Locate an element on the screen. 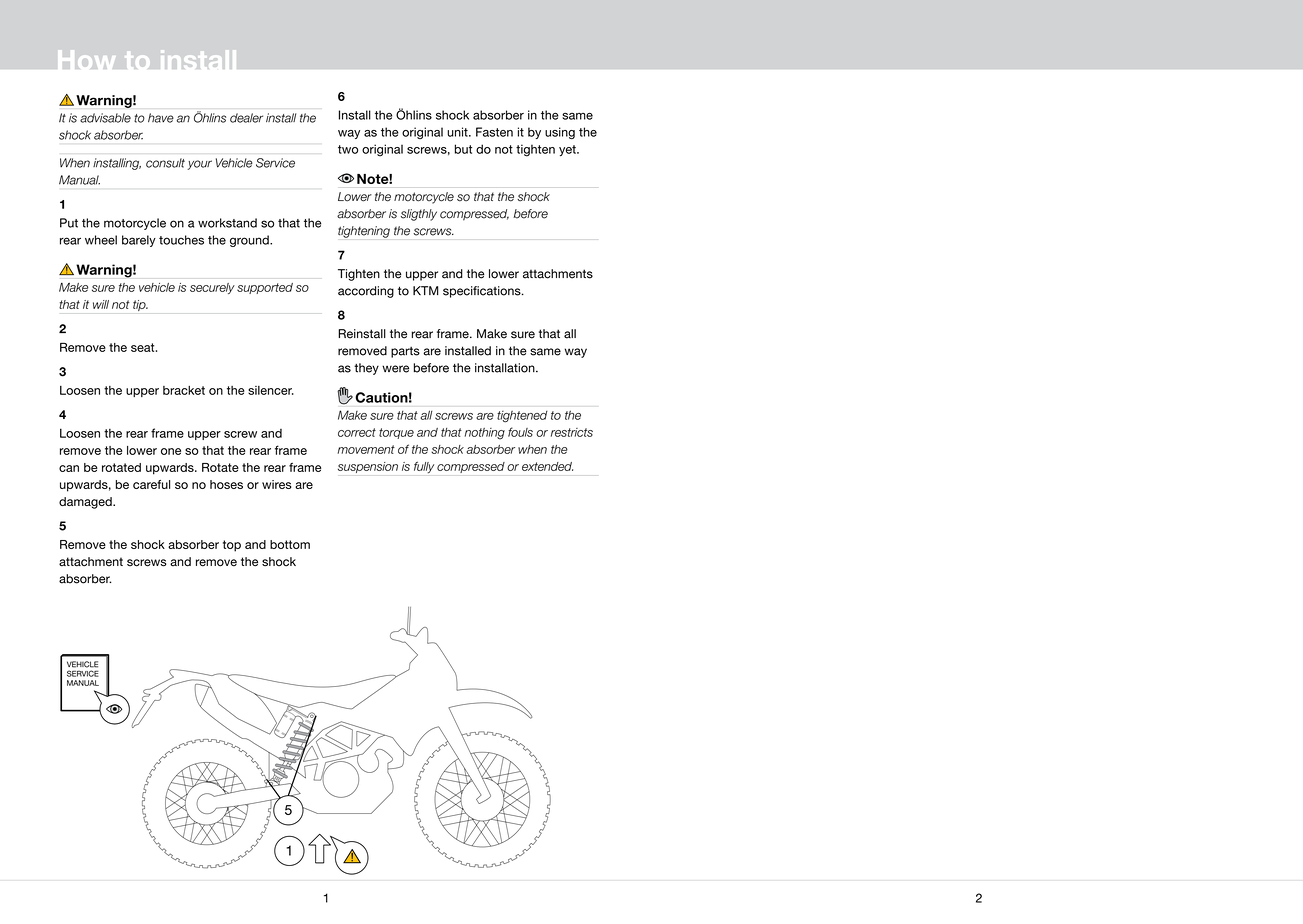  barely is located at coordinates (139, 241).
